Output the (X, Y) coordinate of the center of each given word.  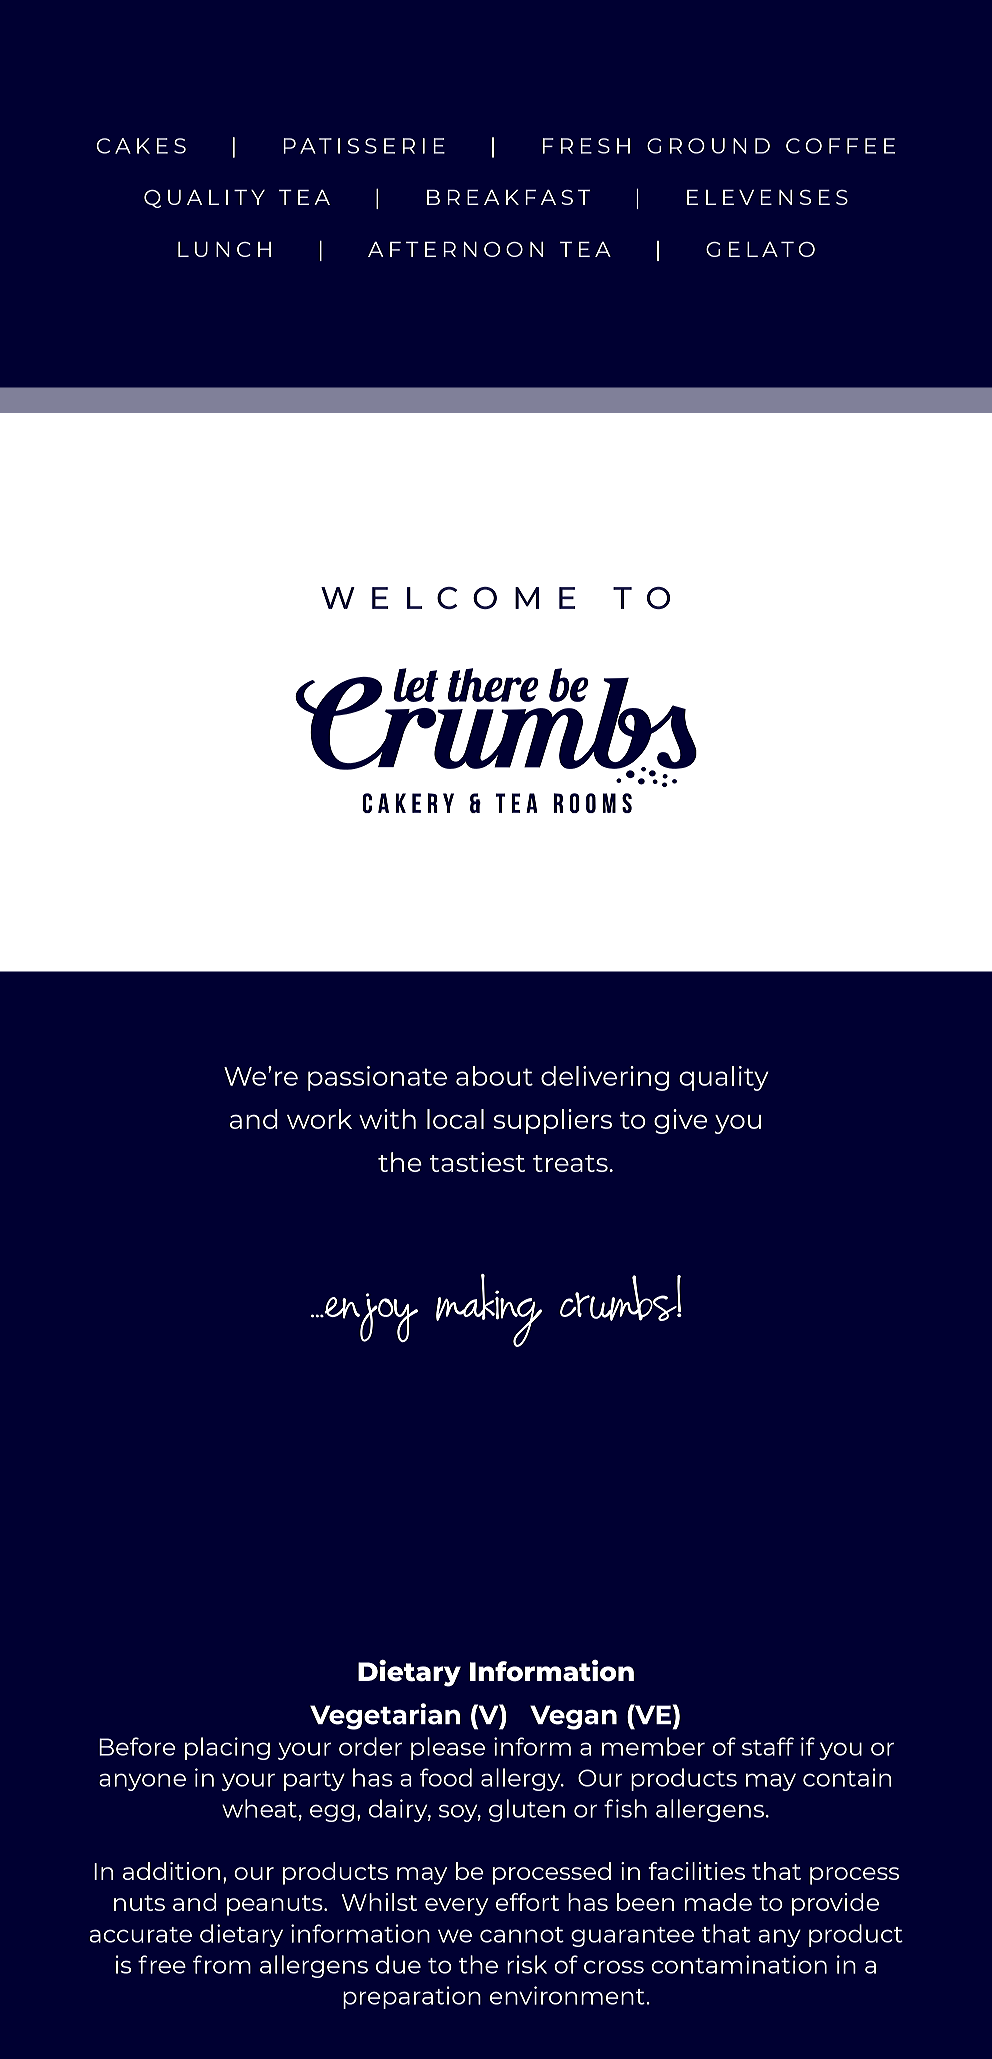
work (319, 1119)
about (494, 1076)
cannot (522, 1935)
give (680, 1121)
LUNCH (224, 249)
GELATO (760, 249)
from (222, 1964)
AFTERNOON (455, 249)
